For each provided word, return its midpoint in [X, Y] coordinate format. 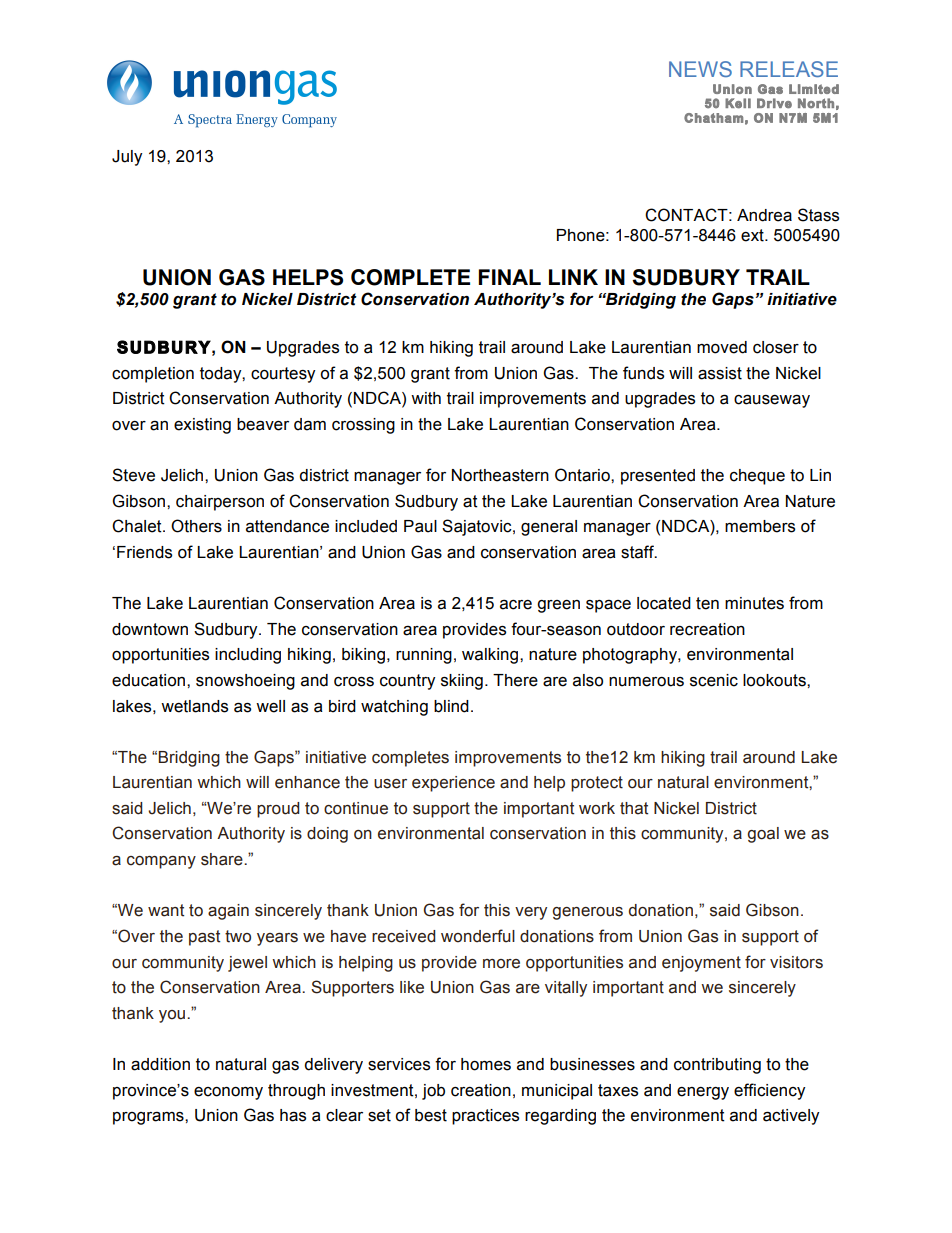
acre [516, 605]
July [127, 158]
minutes [754, 603]
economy [228, 1093]
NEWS [700, 69]
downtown [150, 629]
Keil [738, 103]
